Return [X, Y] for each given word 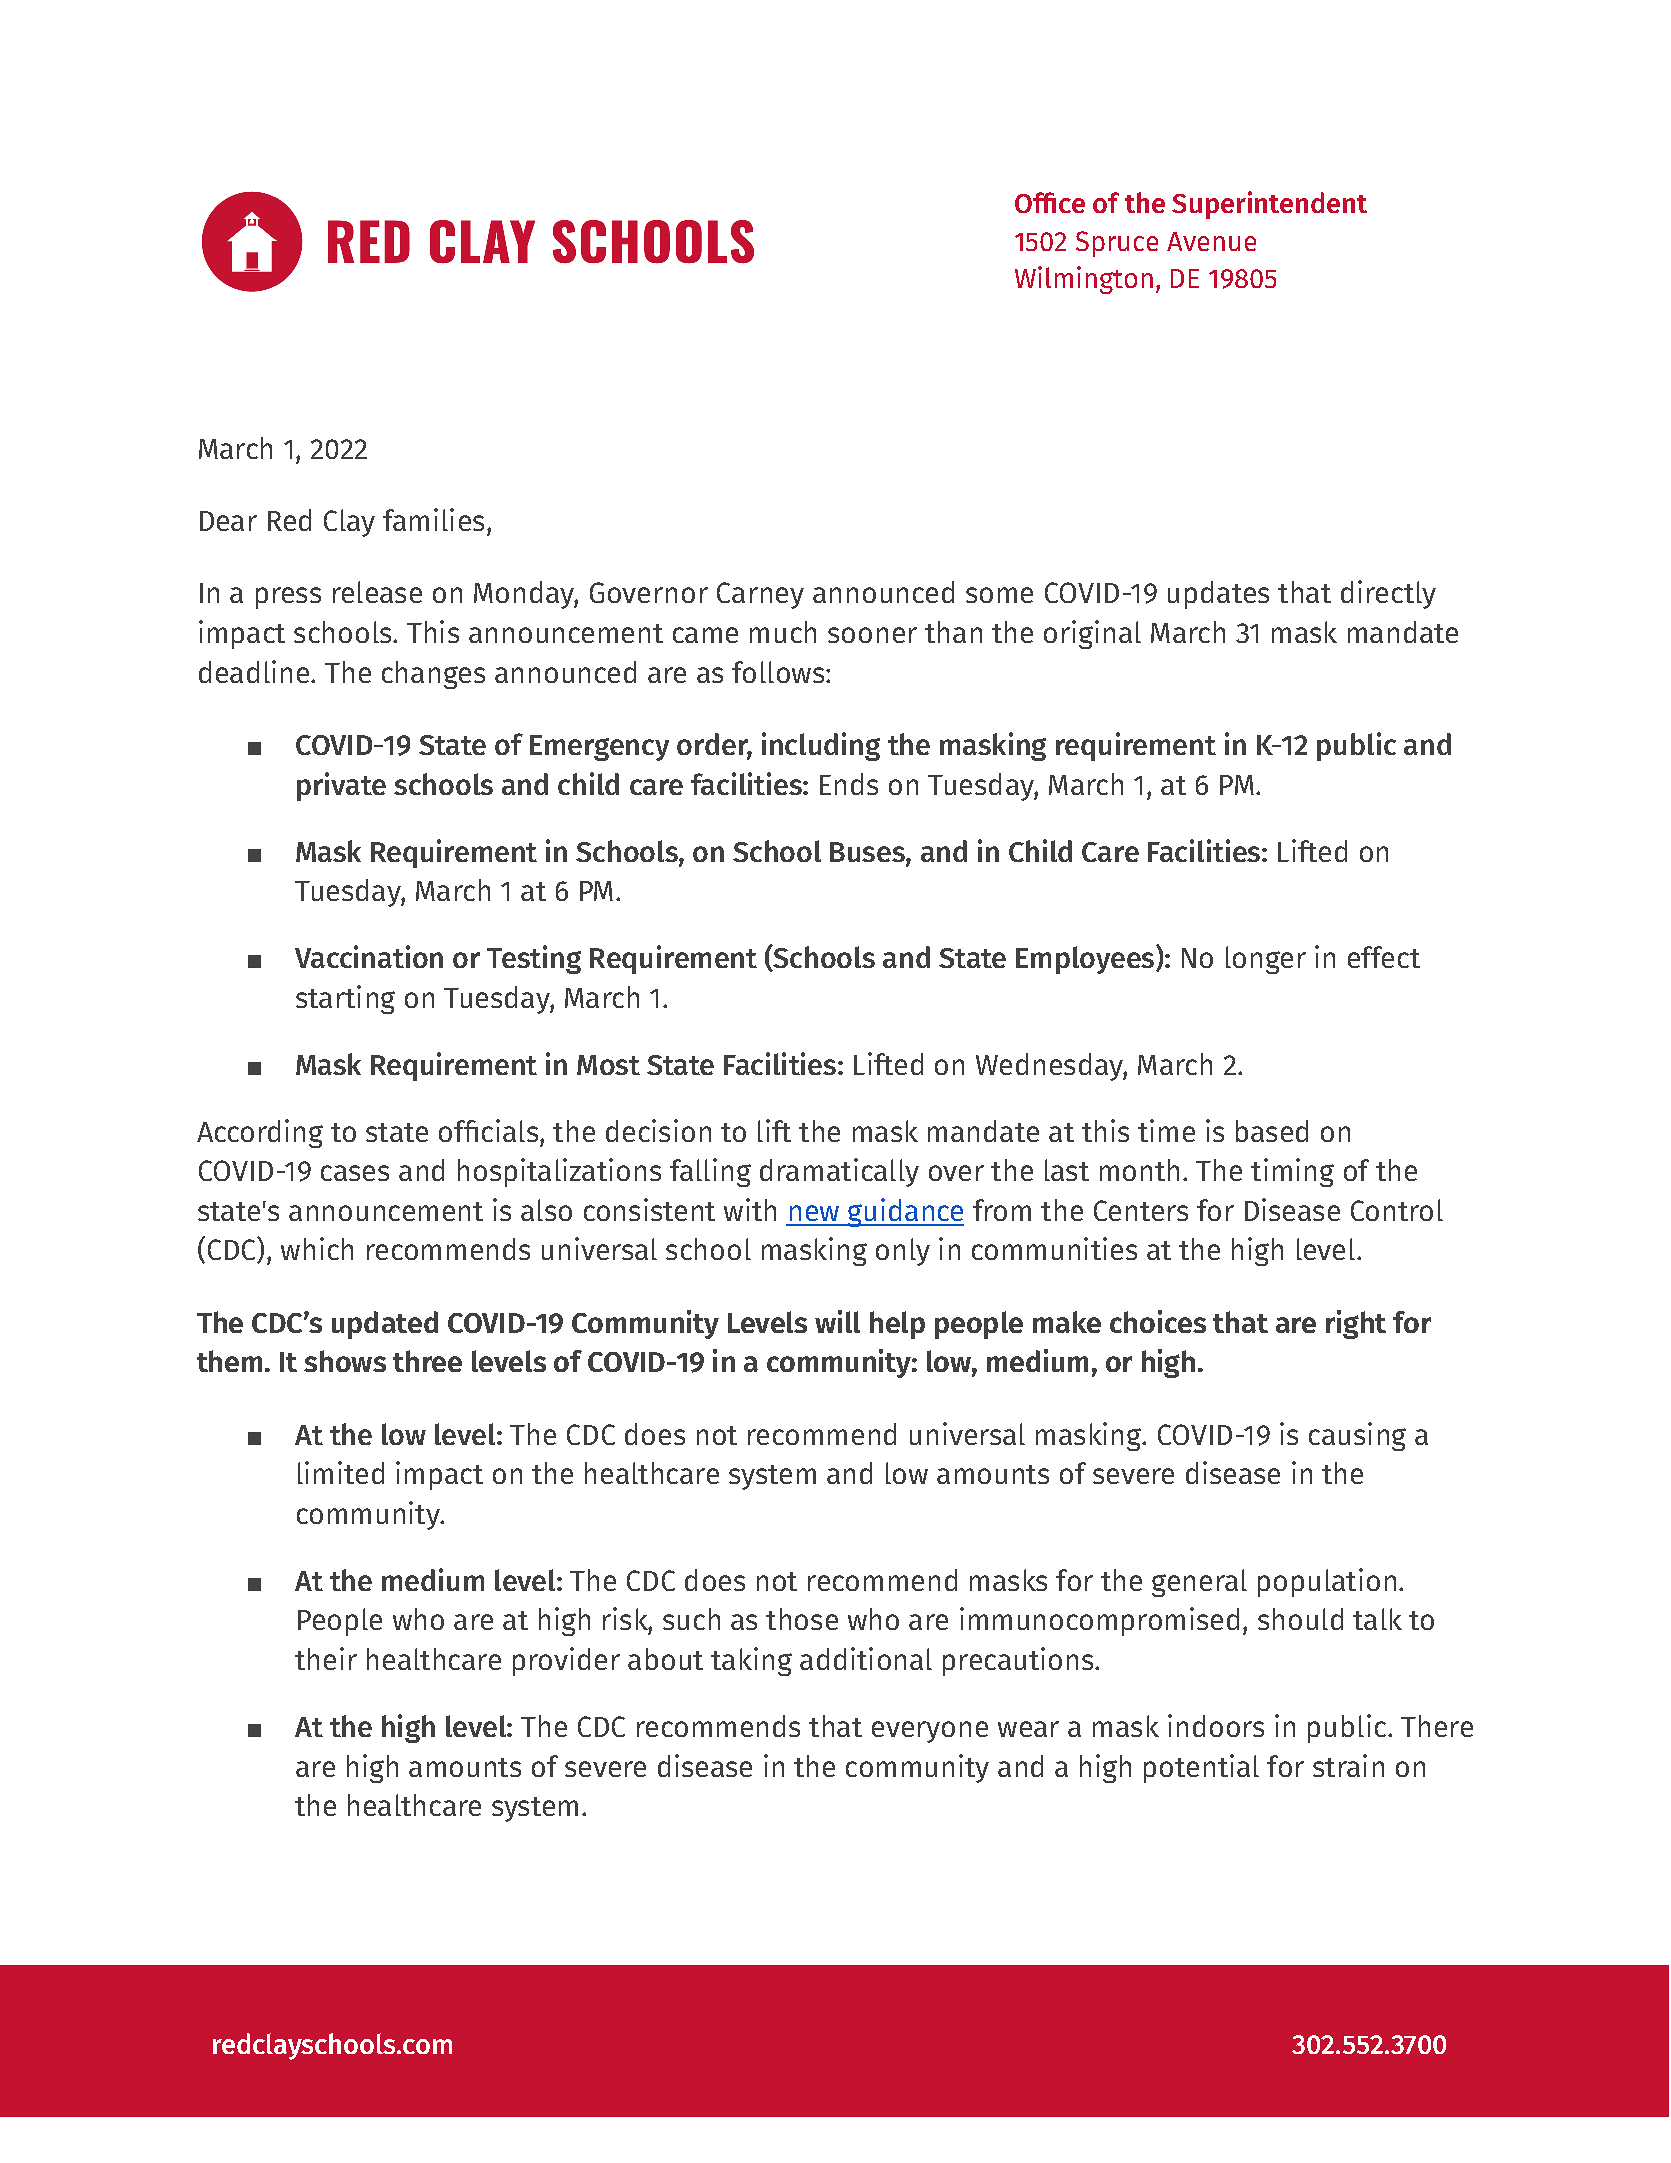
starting [345, 999]
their [326, 1658]
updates [1218, 595]
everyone [930, 1732]
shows [345, 1361]
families [433, 519]
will [837, 1321]
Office [1050, 202]
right [1356, 1324]
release [377, 592]
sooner [872, 635]
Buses [868, 852]
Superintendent [1269, 205]
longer [1266, 960]
